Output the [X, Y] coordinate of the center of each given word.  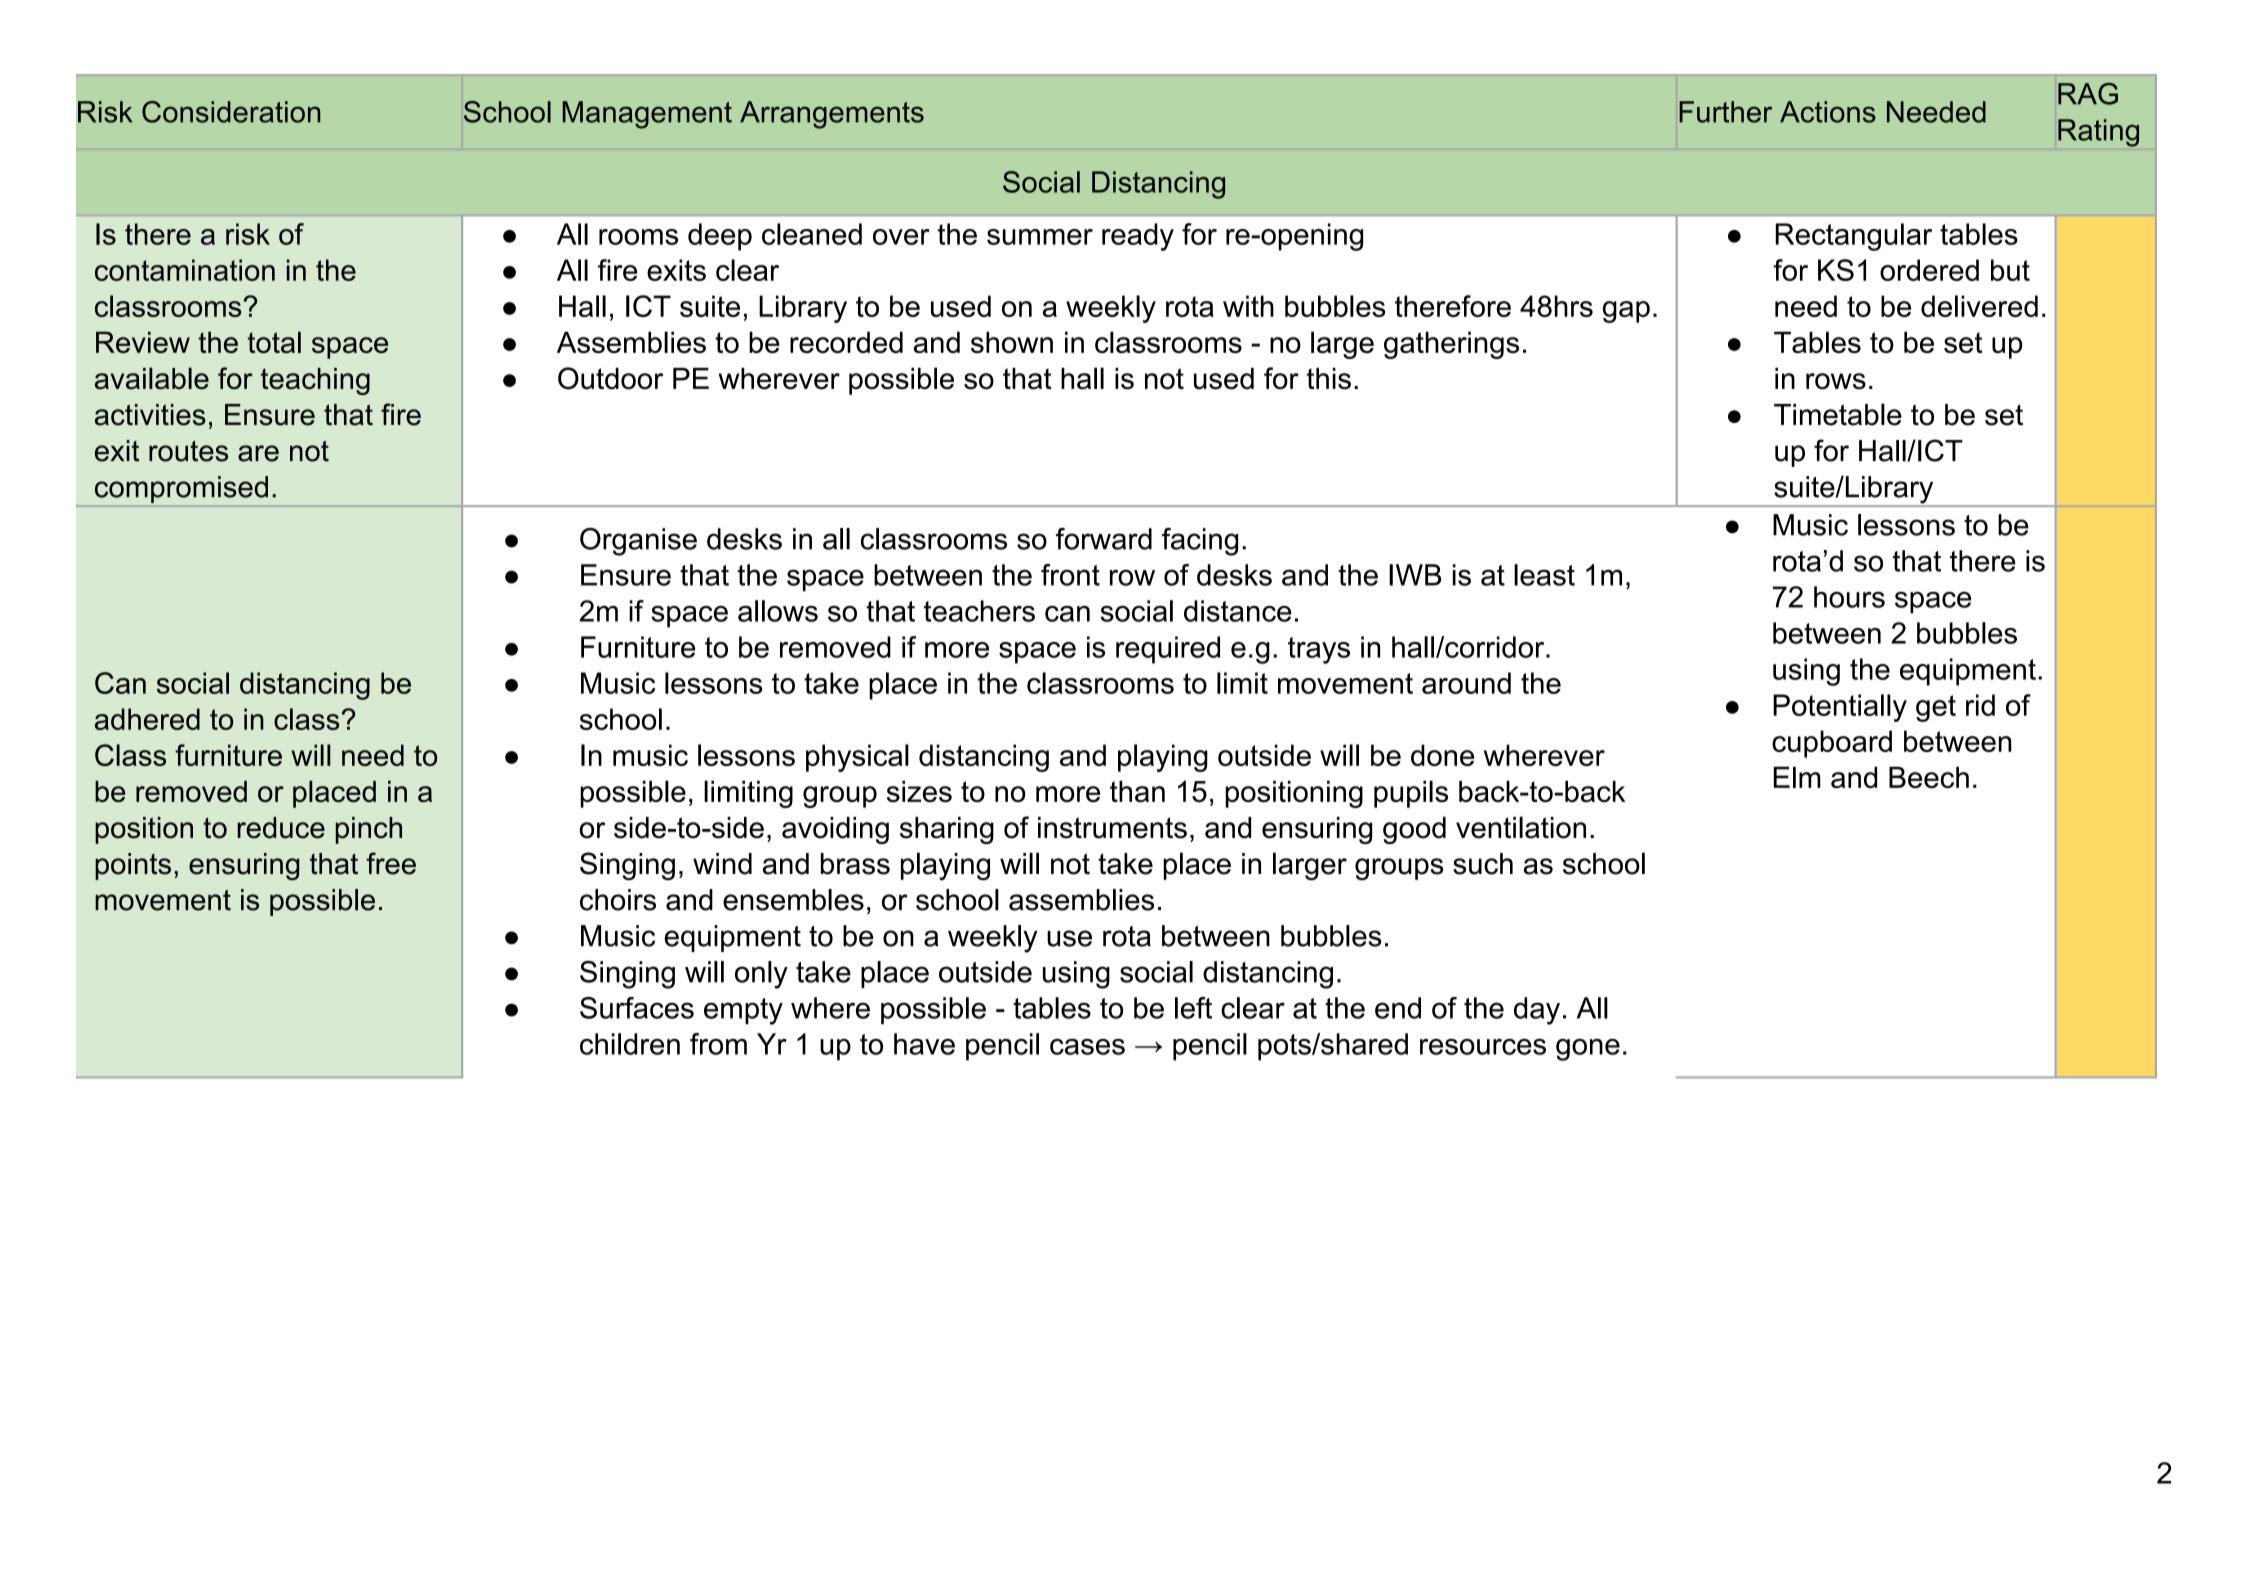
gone [1588, 1050]
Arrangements [832, 115]
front [1070, 575]
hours [1849, 597]
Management [647, 115]
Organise [638, 542]
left [1193, 1008]
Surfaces [637, 1008]
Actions [1828, 112]
